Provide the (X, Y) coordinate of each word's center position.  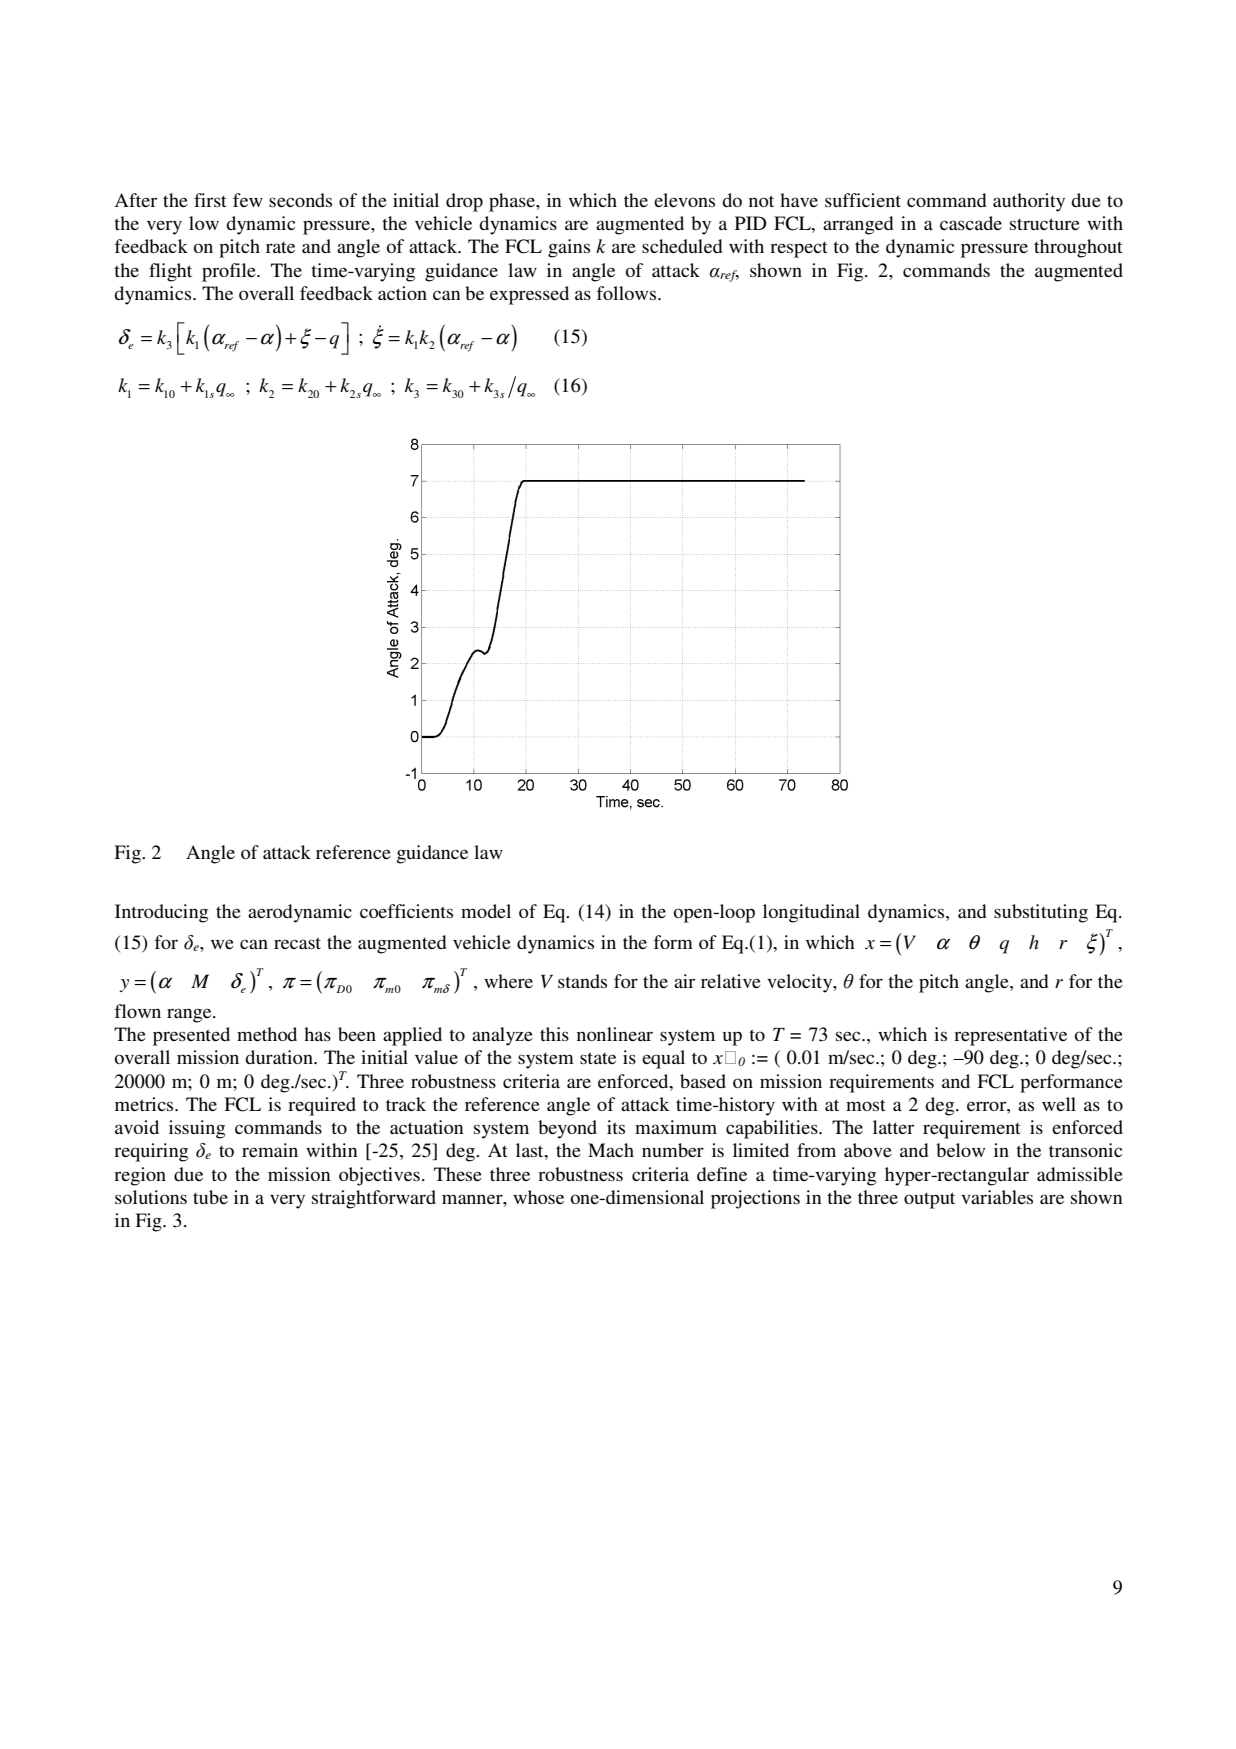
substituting (1041, 913)
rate (280, 247)
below (960, 1150)
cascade (971, 223)
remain (270, 1150)
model (486, 911)
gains (569, 248)
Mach (611, 1150)
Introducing (161, 913)
